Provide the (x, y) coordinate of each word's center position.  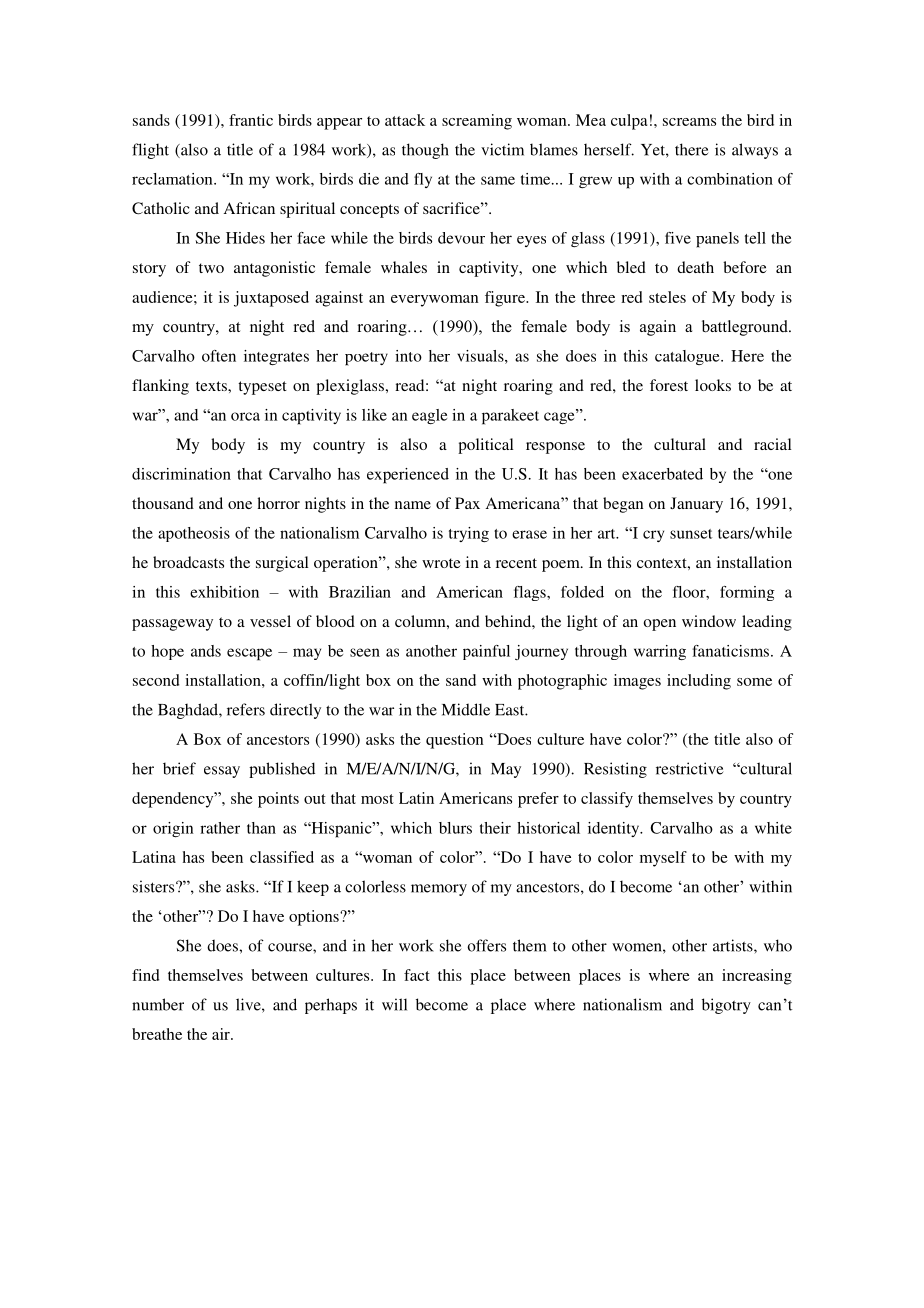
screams (689, 122)
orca (245, 416)
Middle (466, 709)
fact (417, 975)
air (222, 1034)
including (699, 682)
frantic (251, 120)
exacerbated (662, 474)
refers (246, 709)
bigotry (726, 1006)
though (425, 151)
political (485, 446)
